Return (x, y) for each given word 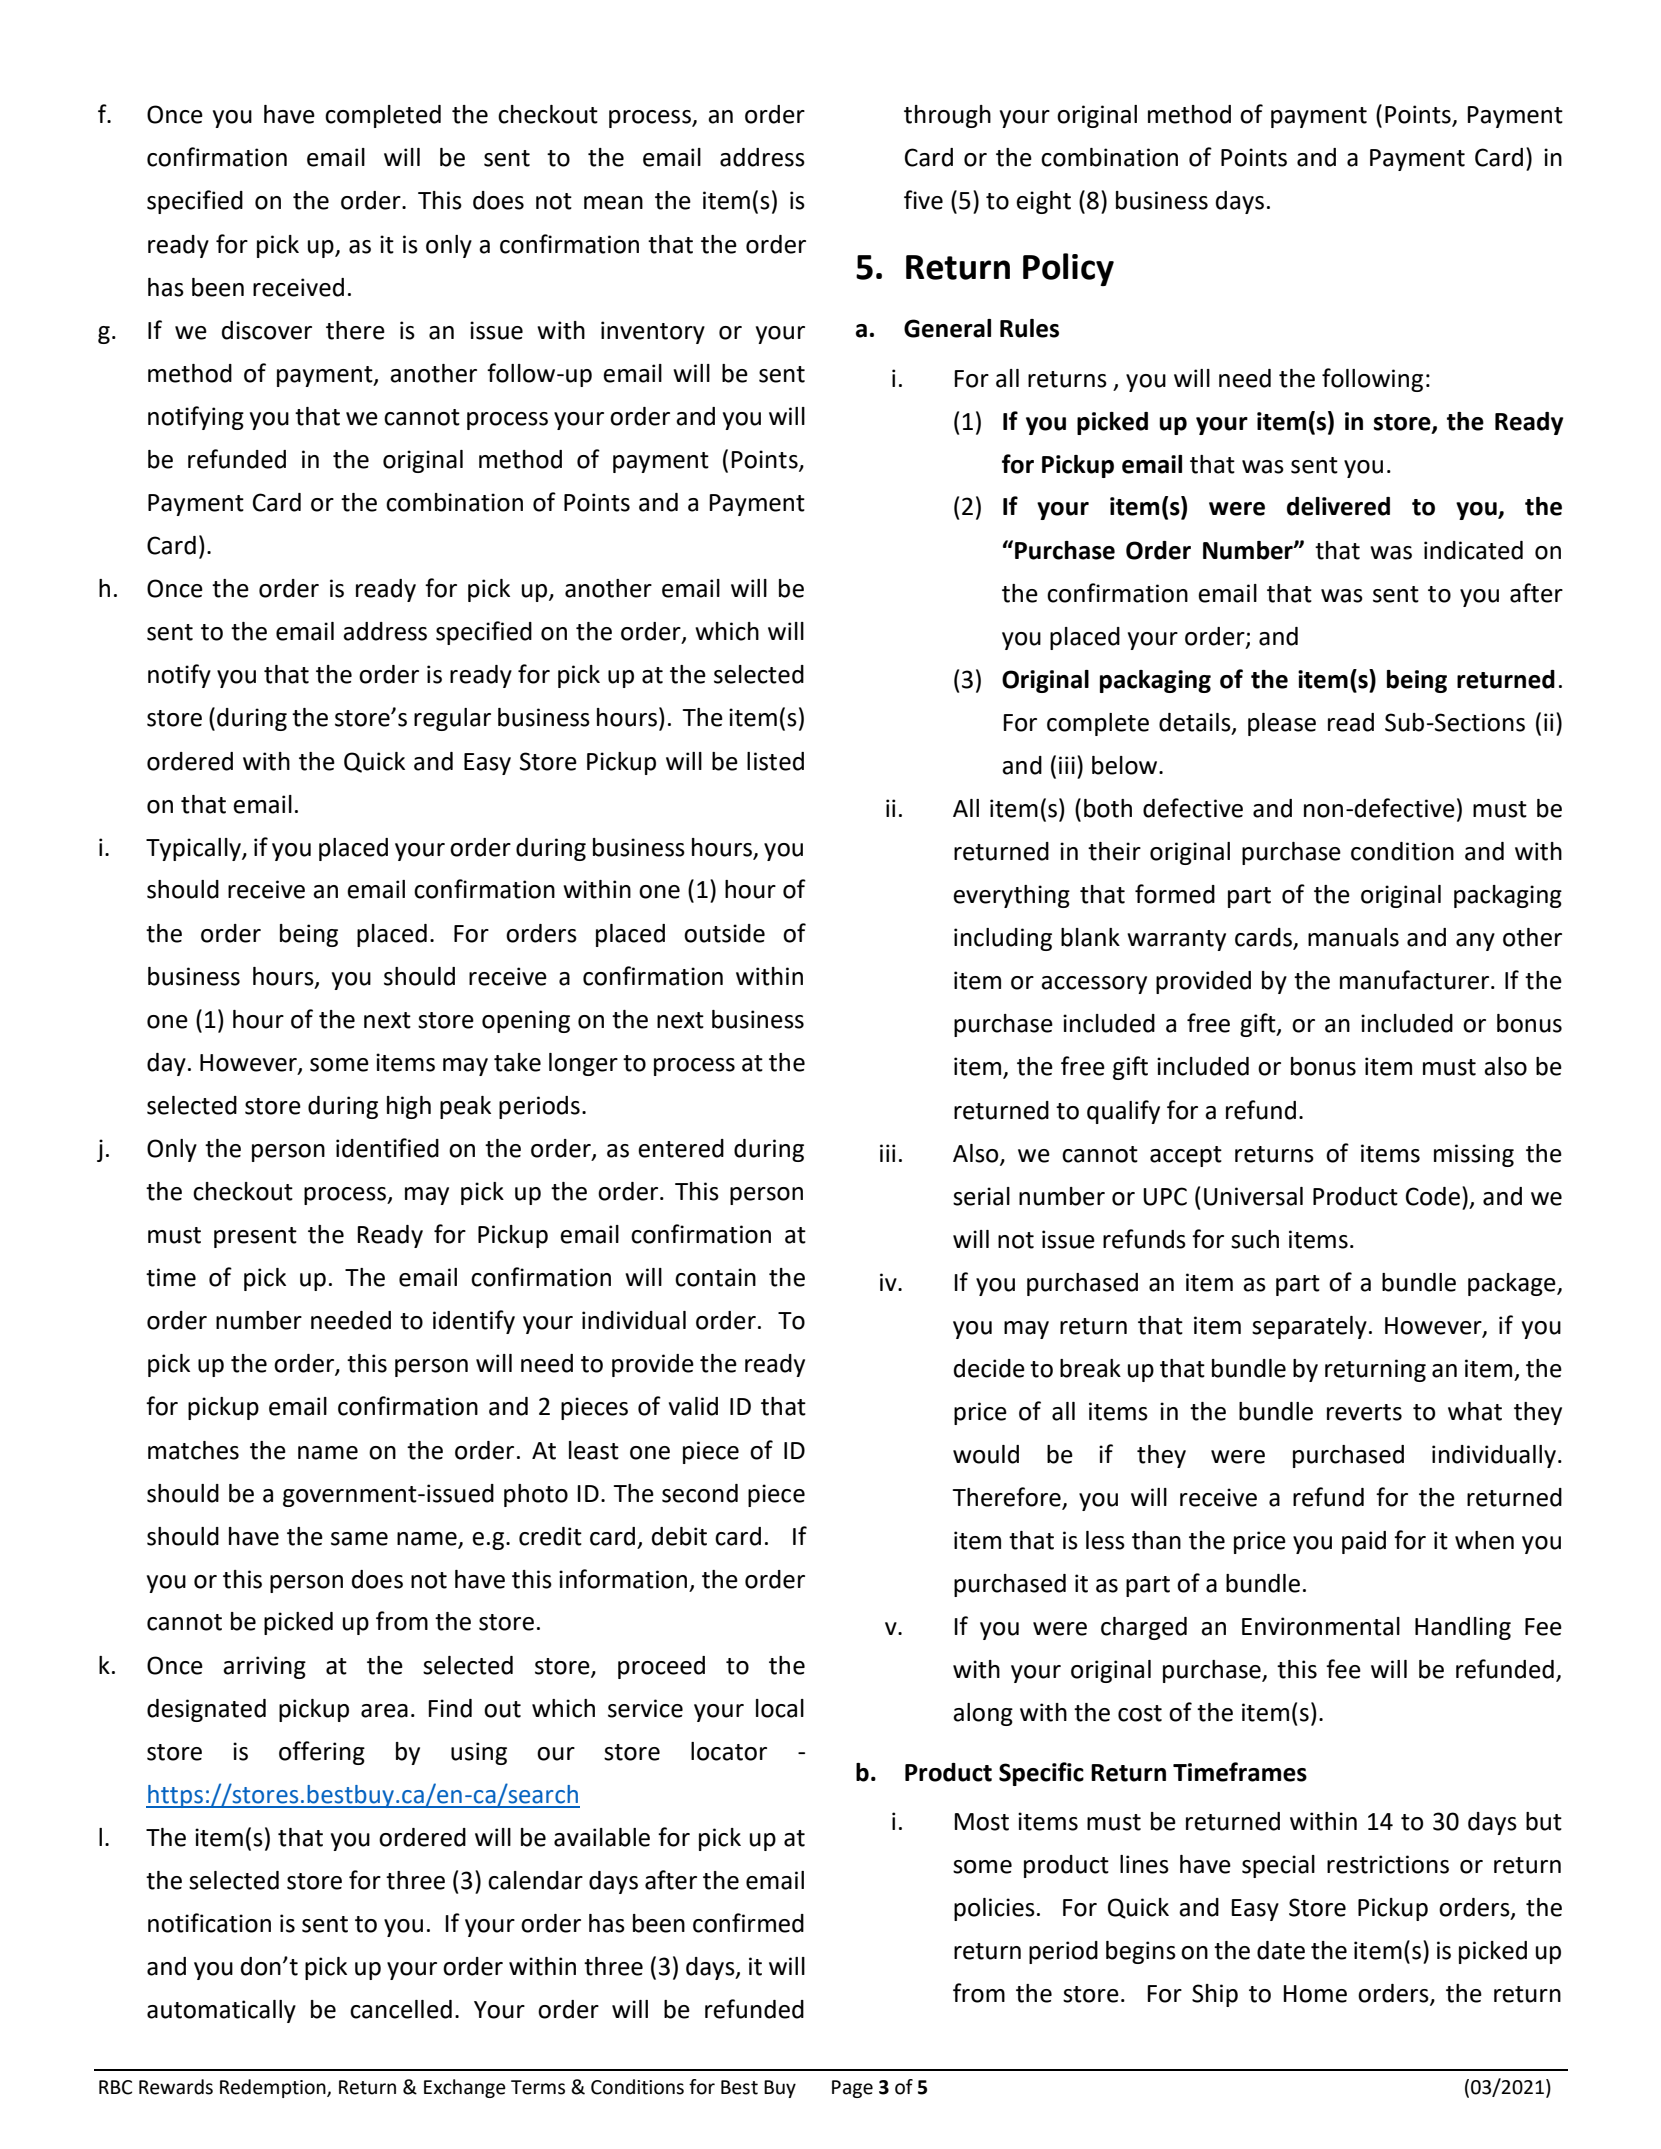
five (923, 200)
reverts (1364, 1412)
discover (267, 330)
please (1282, 724)
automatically (221, 2011)
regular (452, 719)
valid (693, 1406)
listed (775, 761)
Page (852, 2089)
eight (1043, 202)
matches (193, 1450)
